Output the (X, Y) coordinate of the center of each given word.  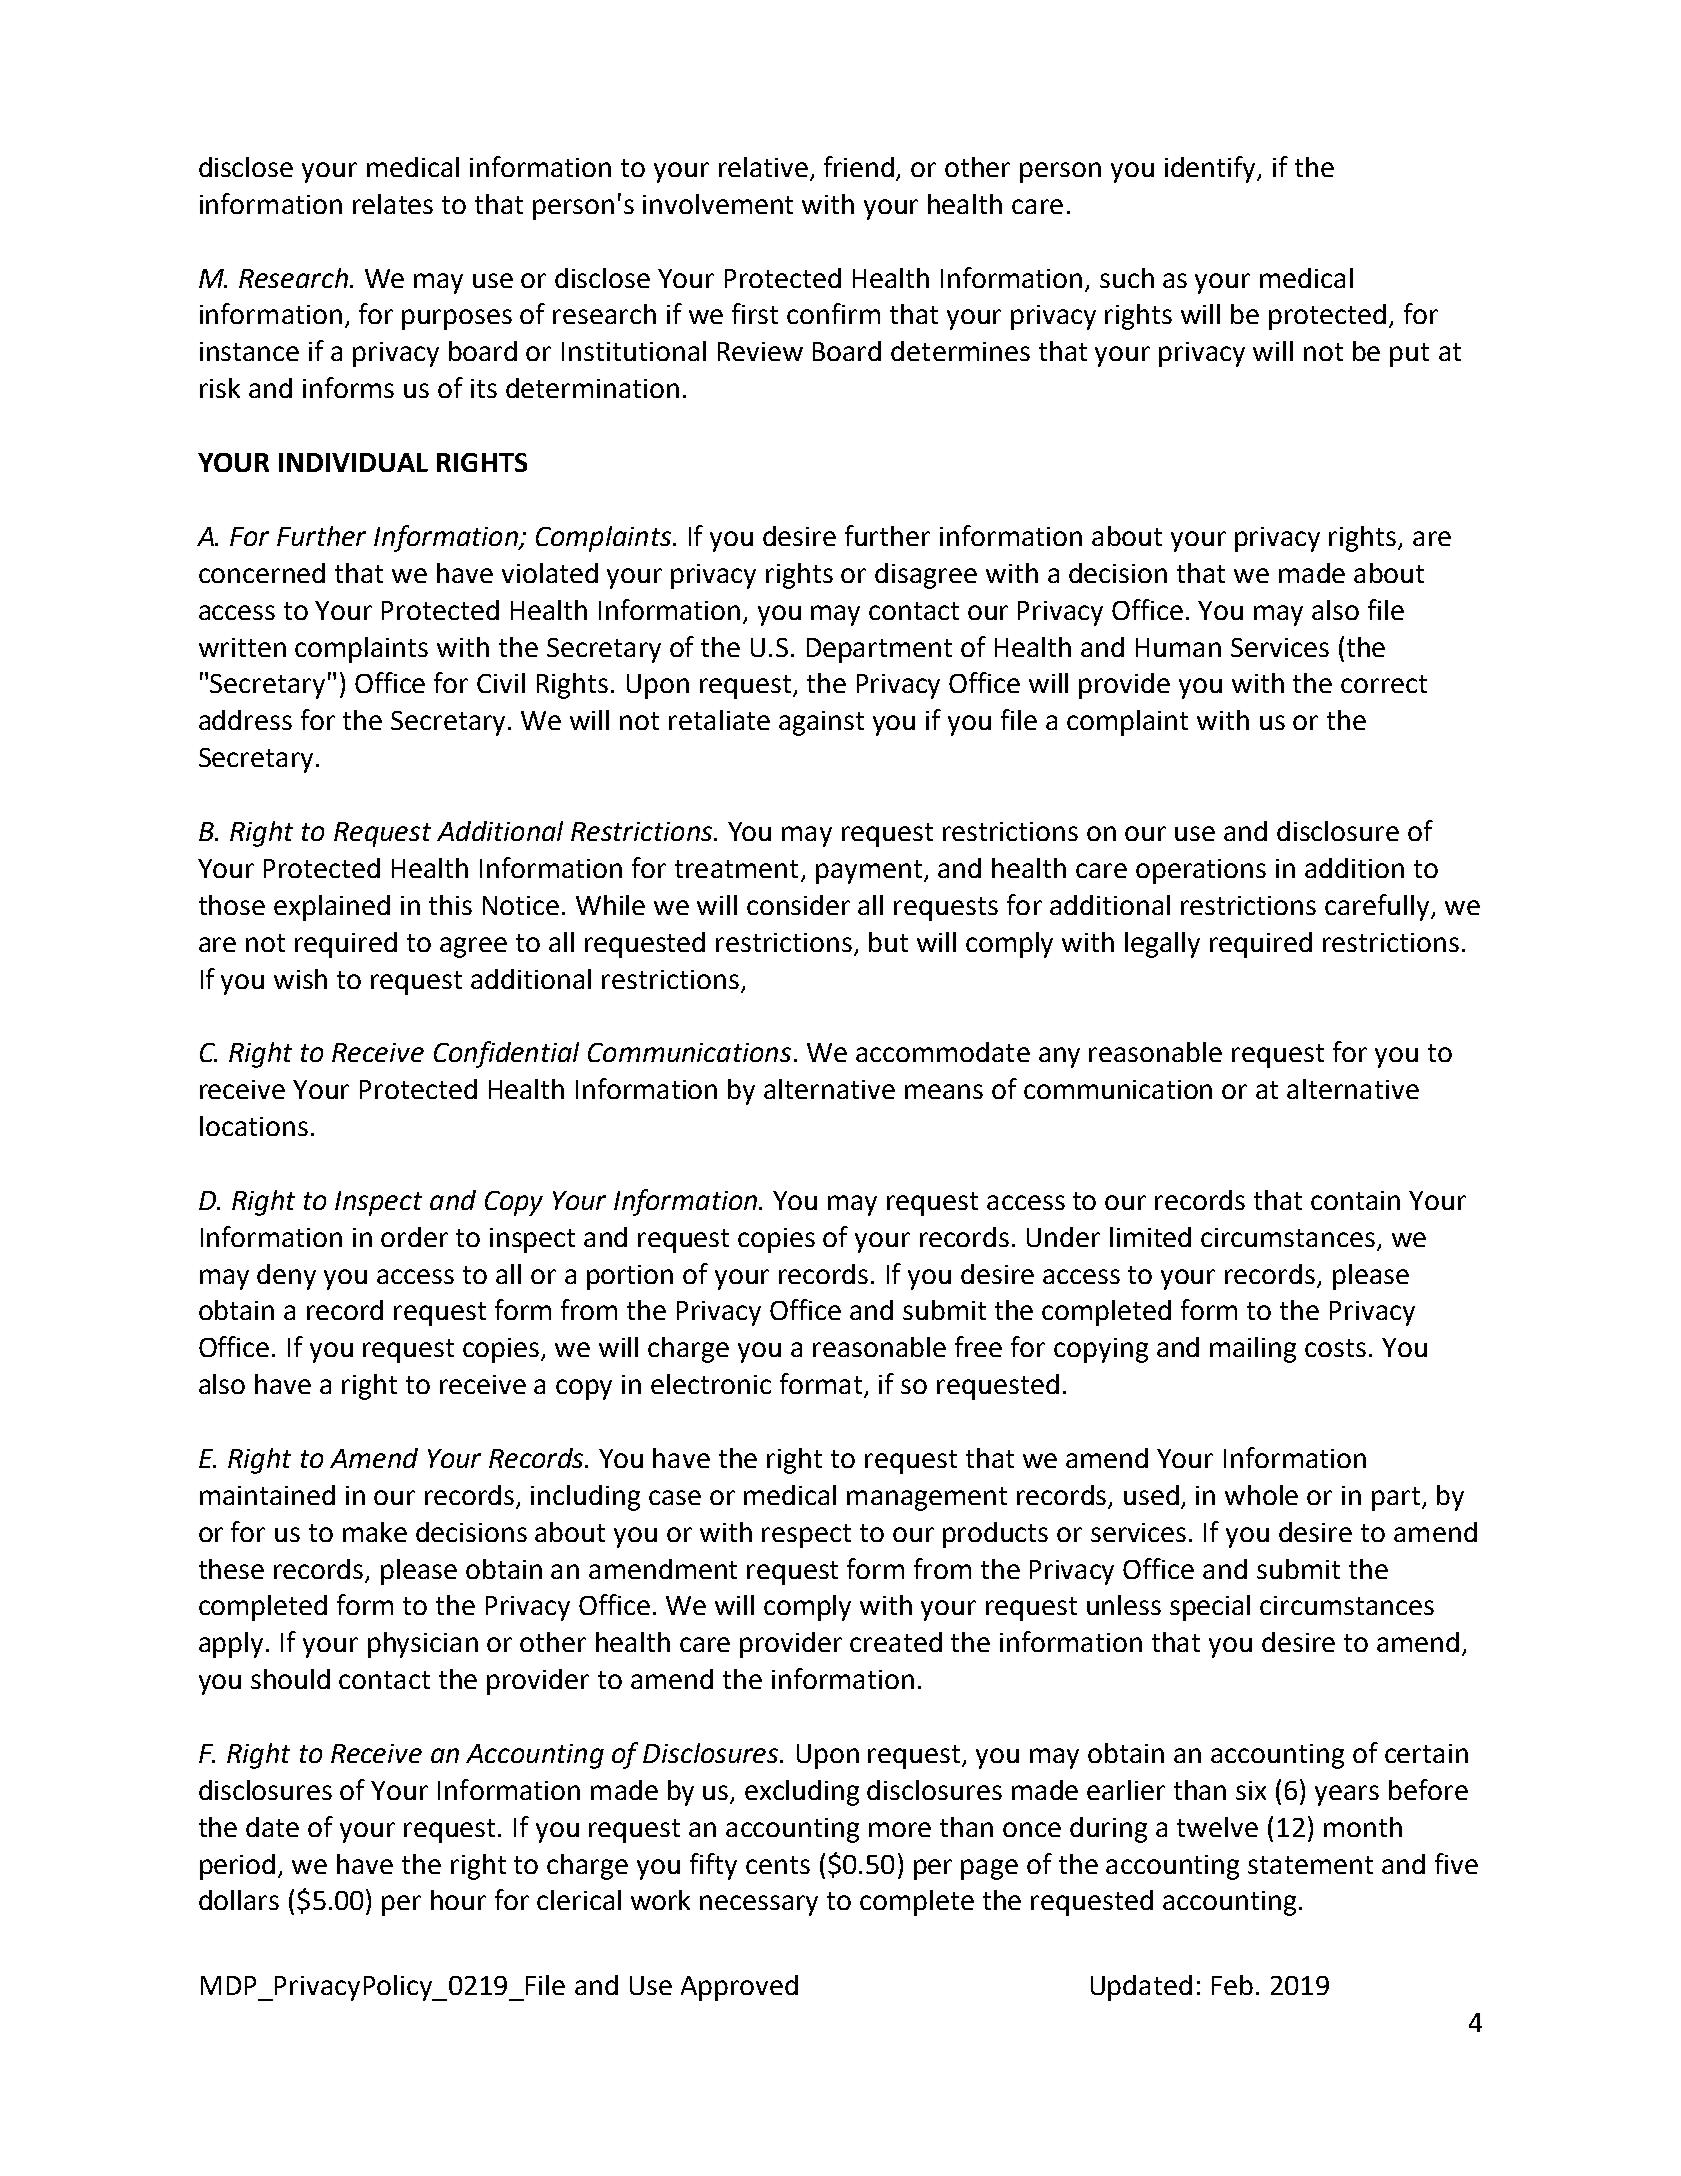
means (944, 1091)
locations (254, 1126)
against (821, 723)
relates (393, 204)
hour (458, 1900)
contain (1355, 1200)
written (242, 647)
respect (806, 1536)
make (375, 1532)
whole (1261, 1495)
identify (1212, 169)
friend (860, 168)
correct (1384, 684)
